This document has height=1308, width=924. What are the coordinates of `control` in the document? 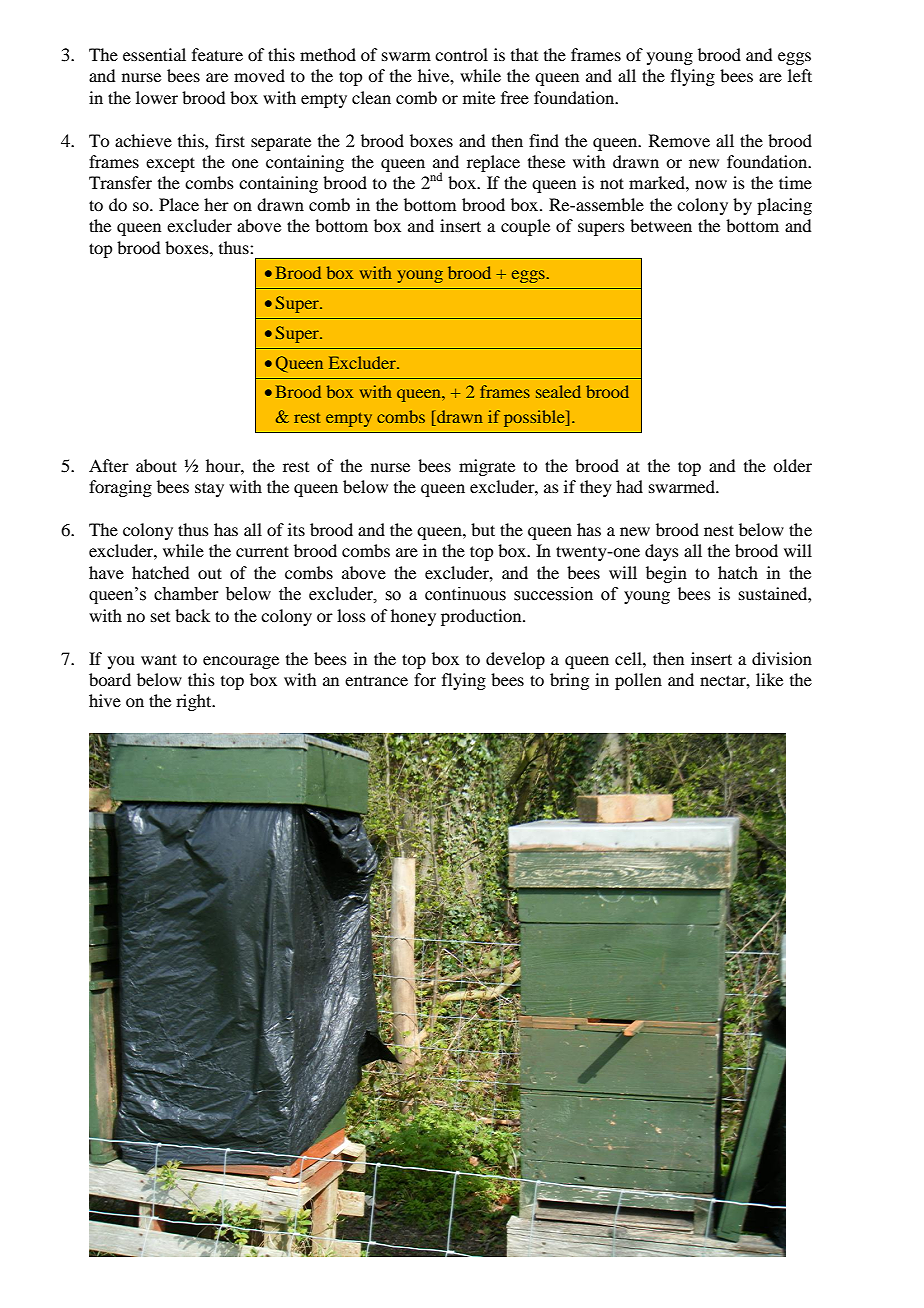 It's located at (461, 54).
